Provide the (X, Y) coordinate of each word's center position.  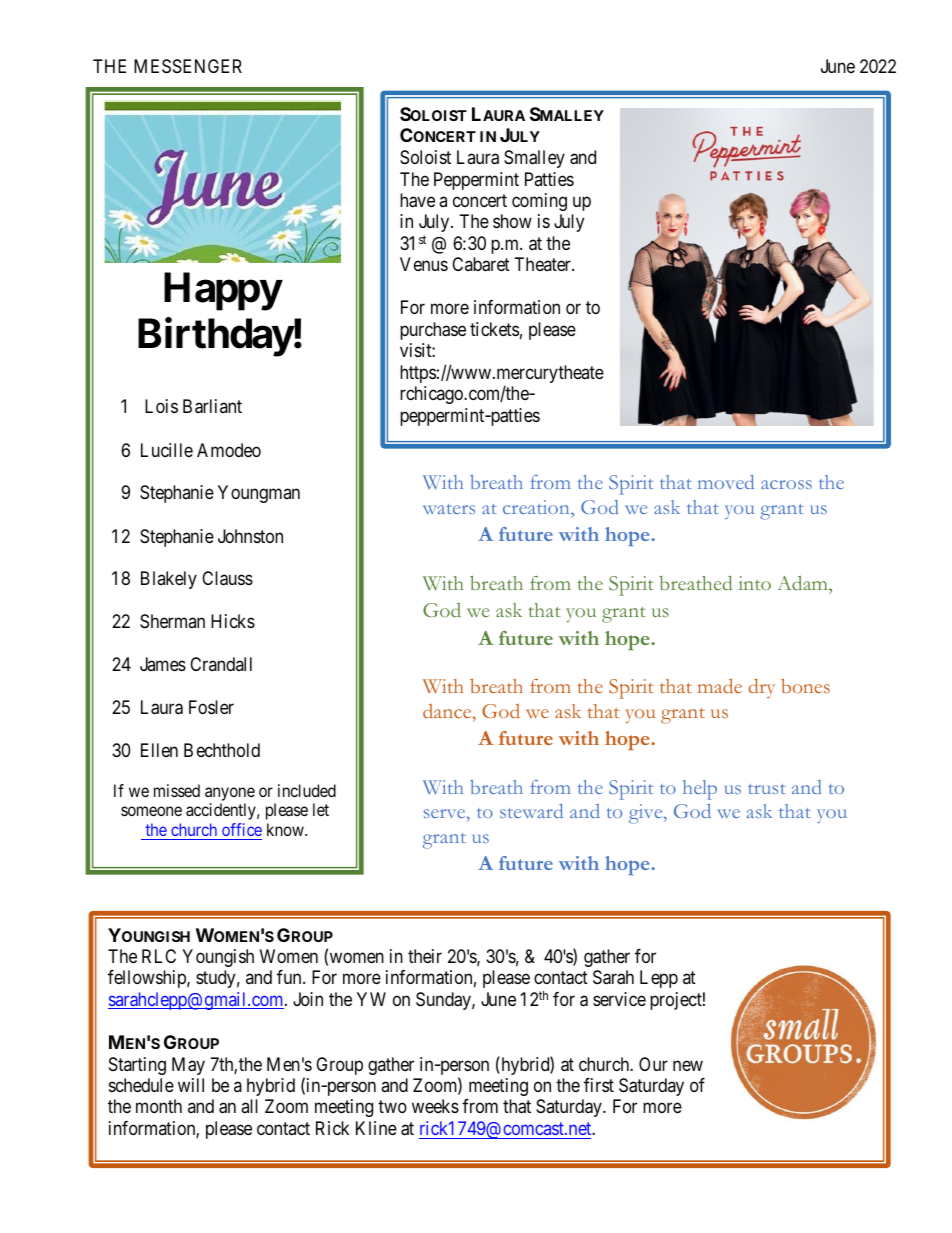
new (688, 1065)
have (417, 200)
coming (539, 202)
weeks (435, 1106)
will (191, 1085)
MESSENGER (188, 66)
